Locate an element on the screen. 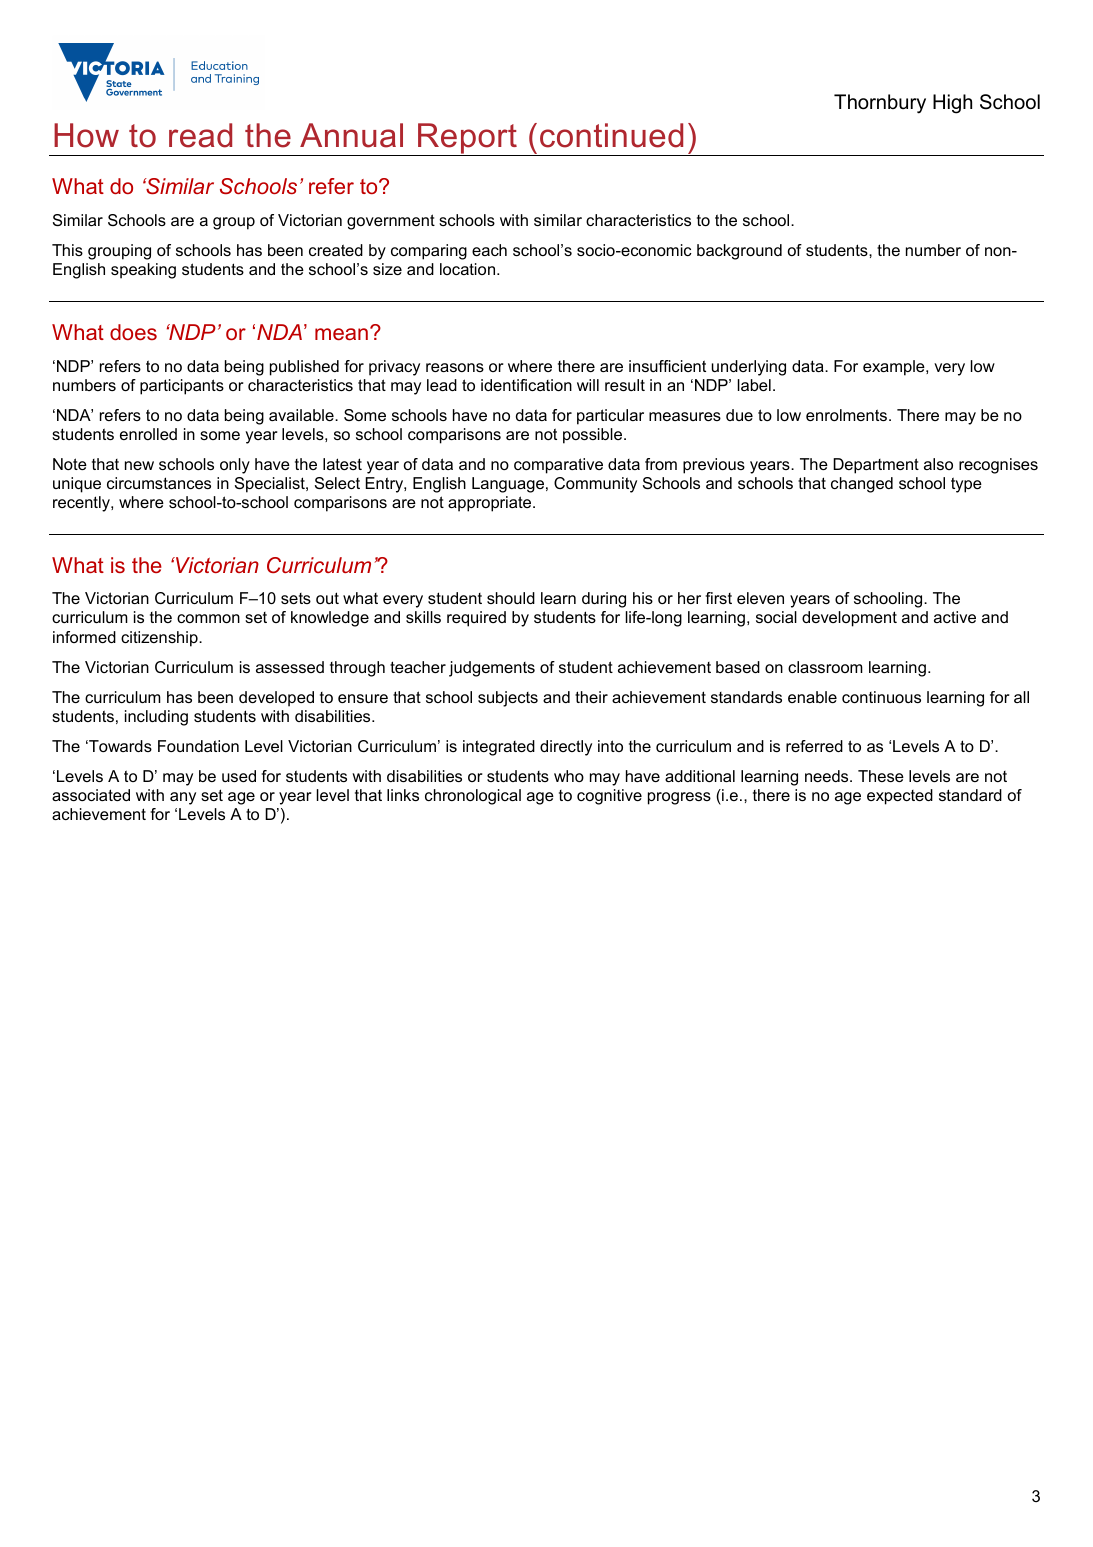  used is located at coordinates (239, 776).
